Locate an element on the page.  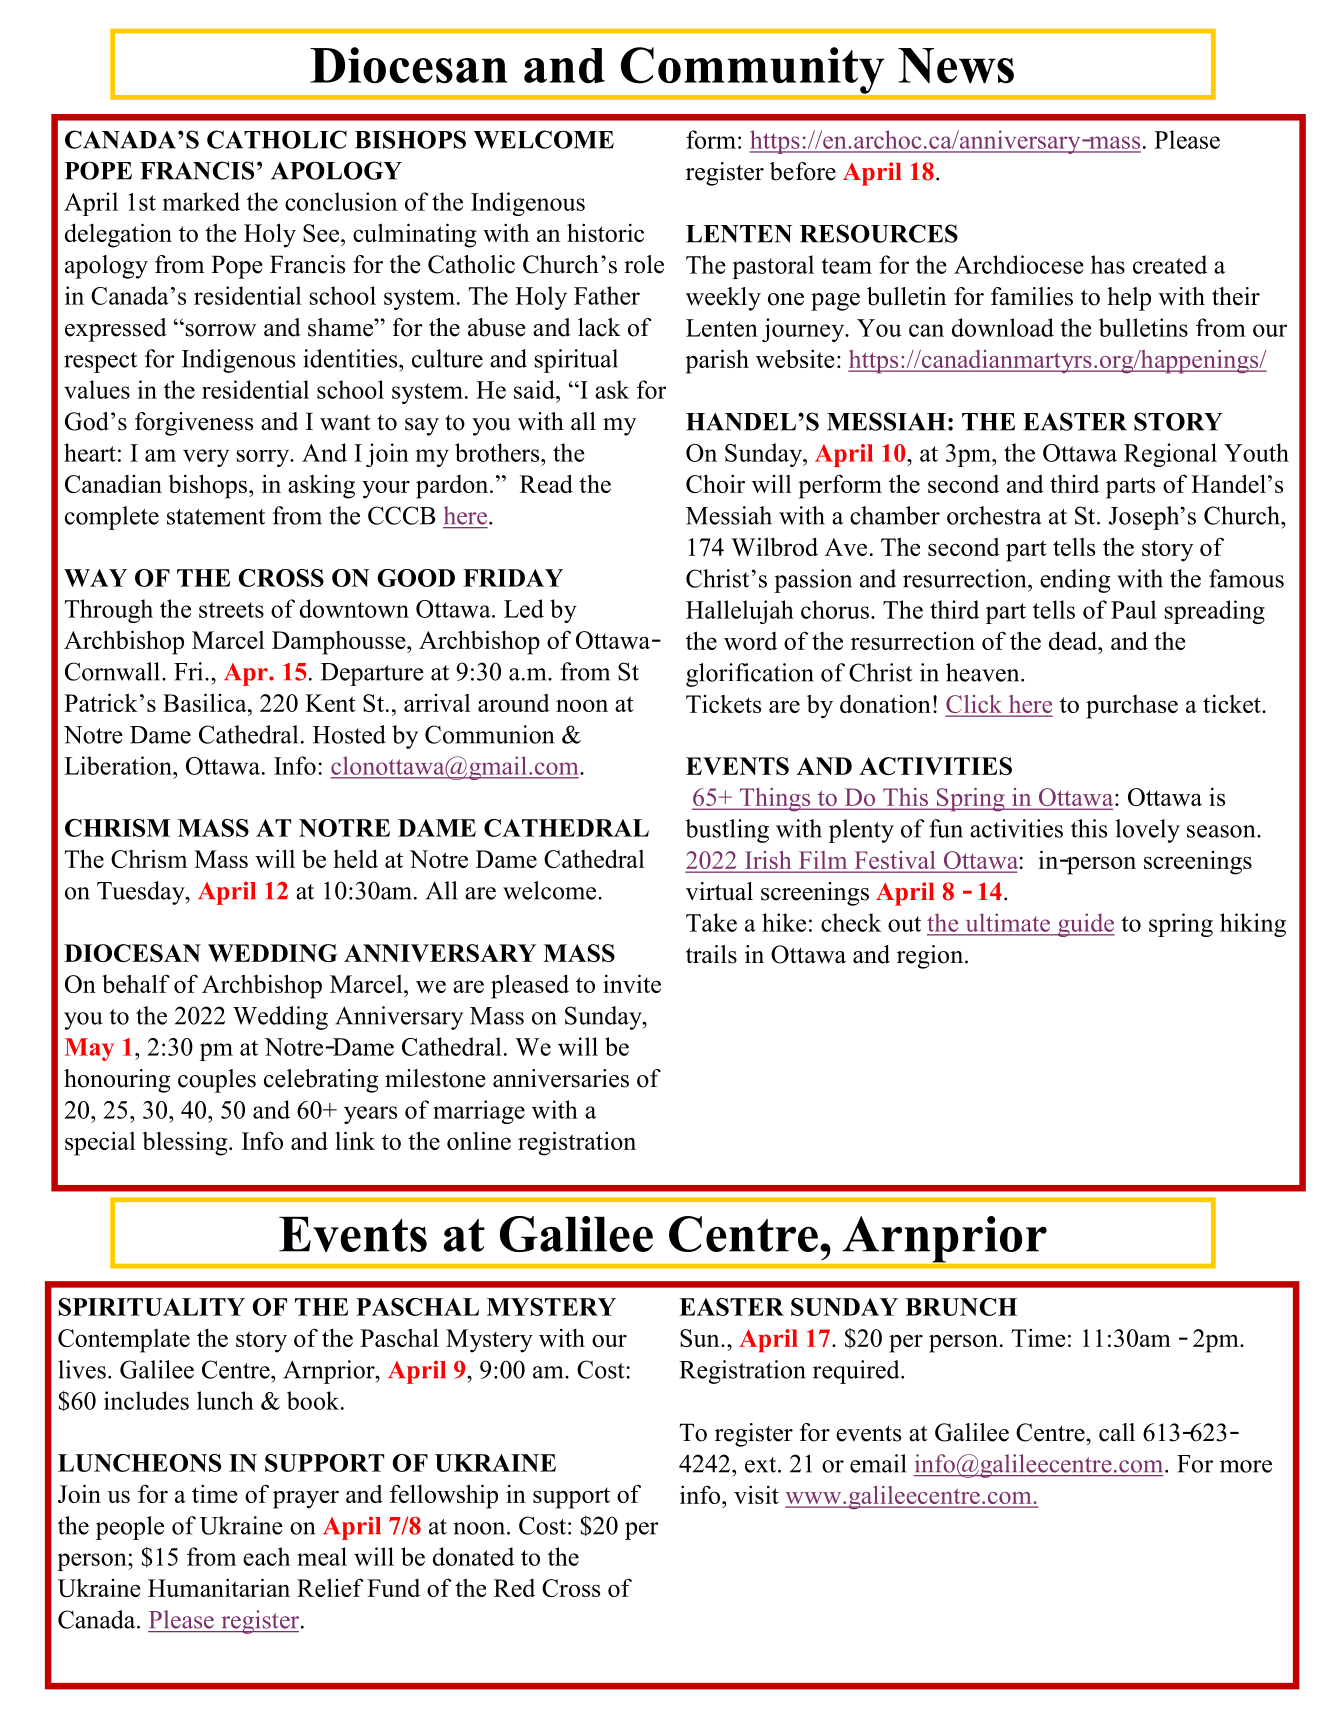
call is located at coordinates (1117, 1432).
